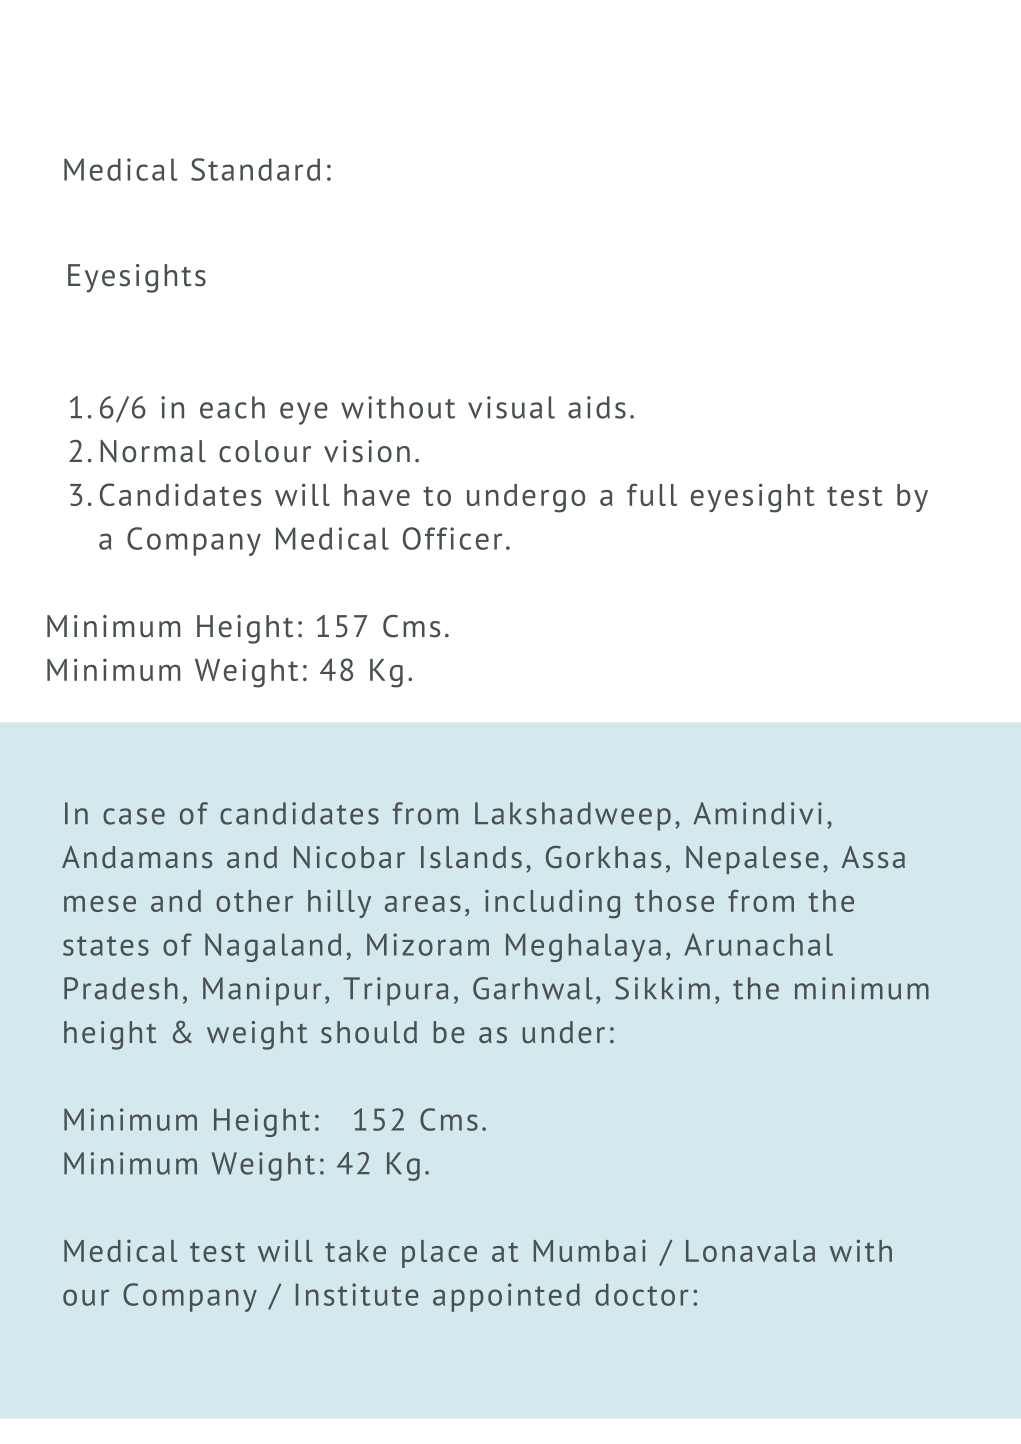 Image resolution: width=1021 pixels, height=1444 pixels. What do you see at coordinates (652, 494) in the screenshot?
I see `full` at bounding box center [652, 494].
